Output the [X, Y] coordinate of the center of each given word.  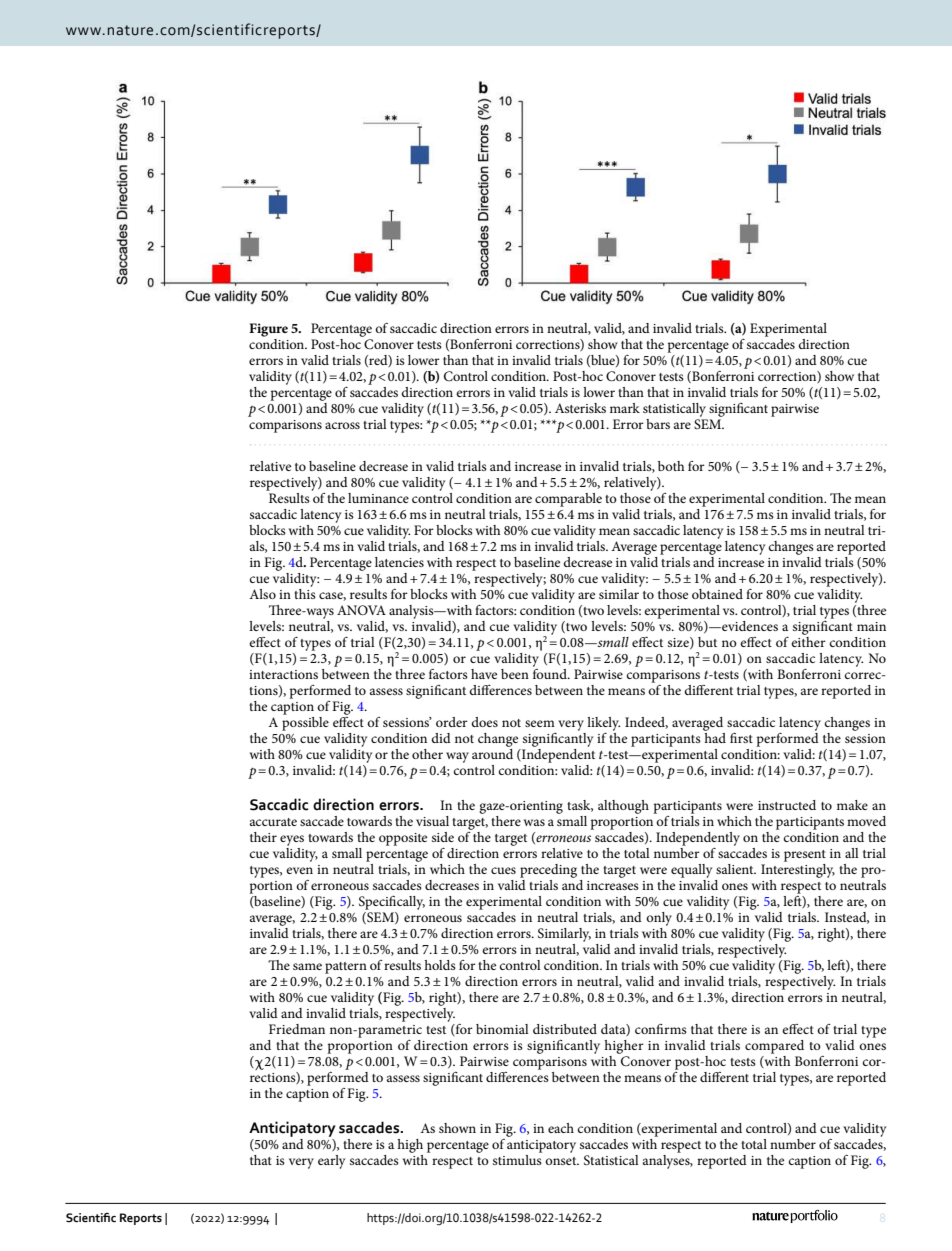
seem [540, 723]
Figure [268, 330]
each [561, 1128]
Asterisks [580, 408]
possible [305, 722]
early [331, 1162]
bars [658, 424]
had [715, 736]
